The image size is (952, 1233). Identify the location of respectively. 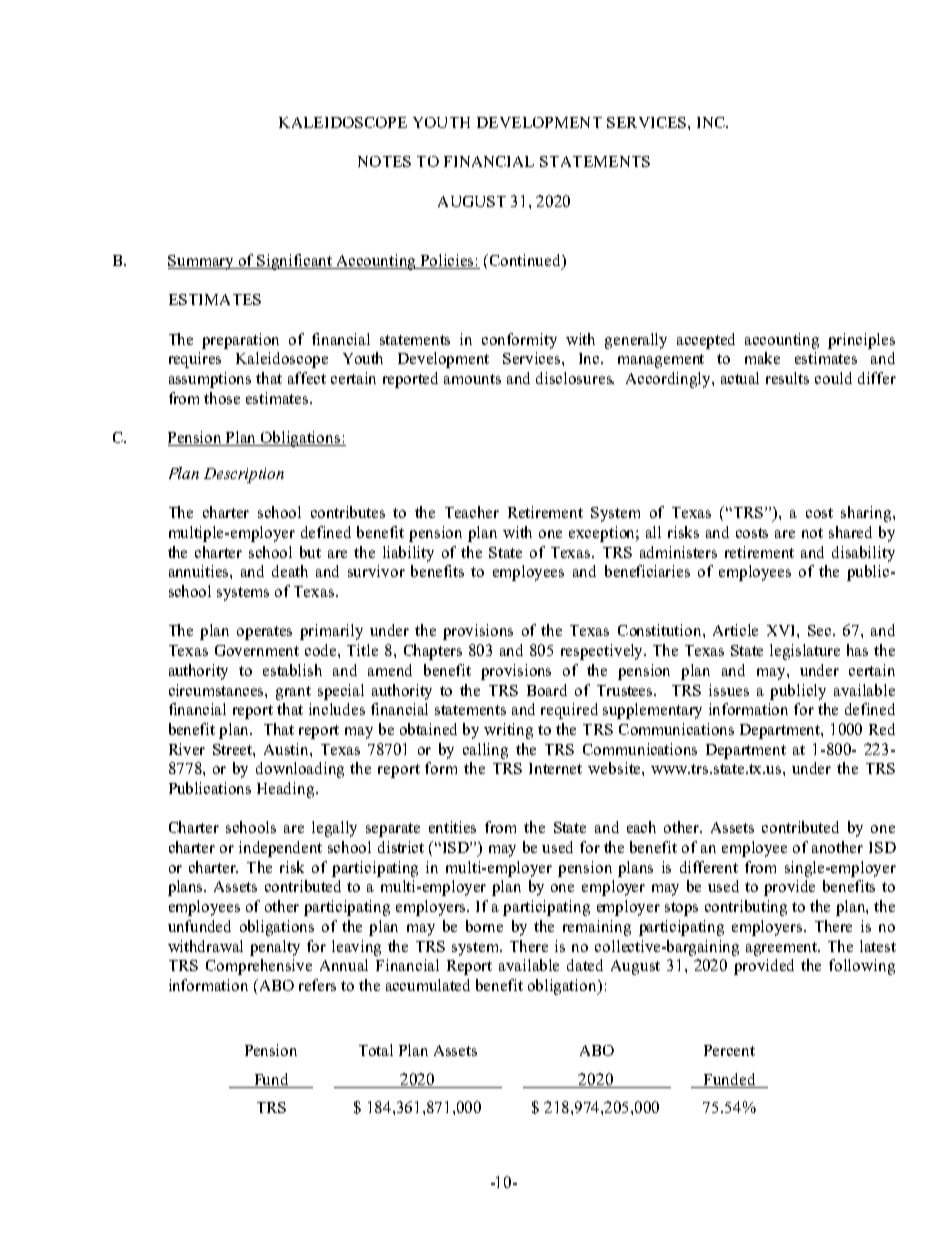
(603, 652).
